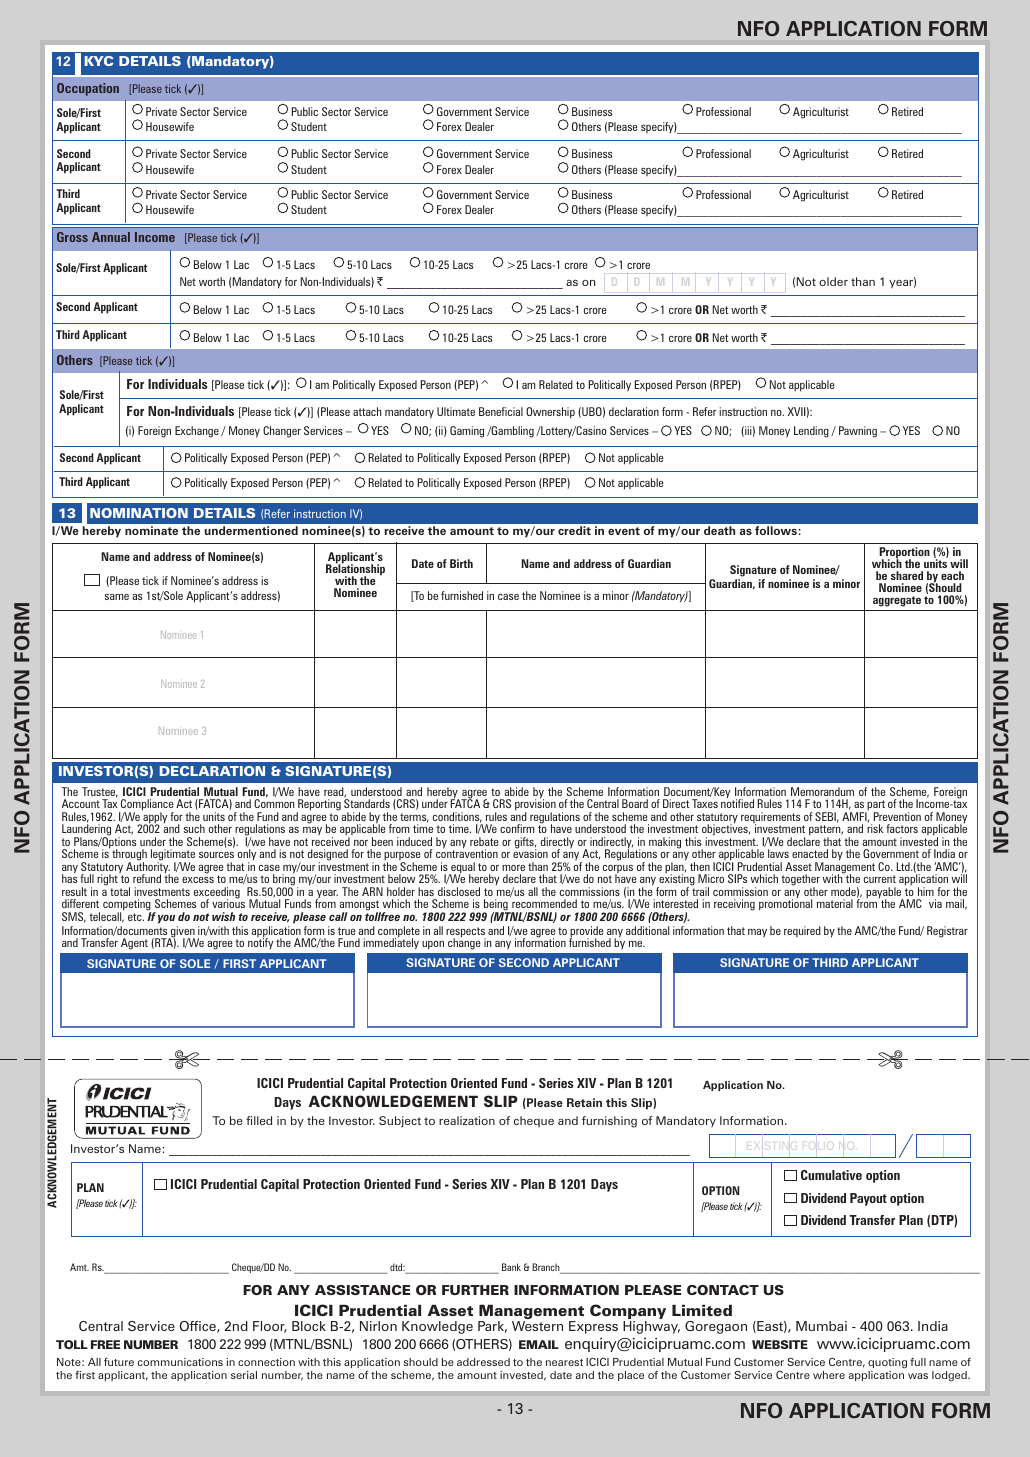  I want to click on Beneficial, so click(501, 411).
